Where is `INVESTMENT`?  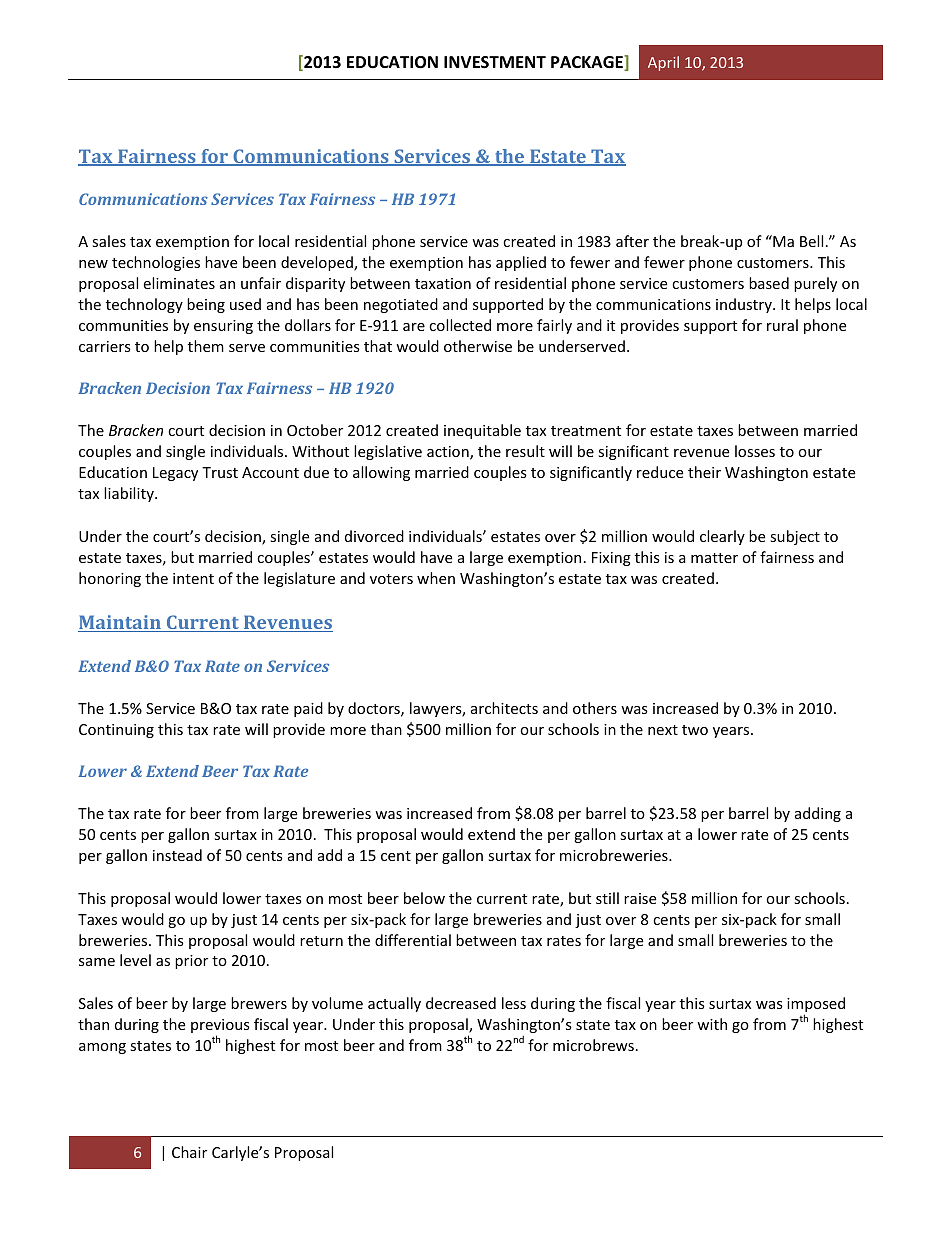 INVESTMENT is located at coordinates (495, 62).
